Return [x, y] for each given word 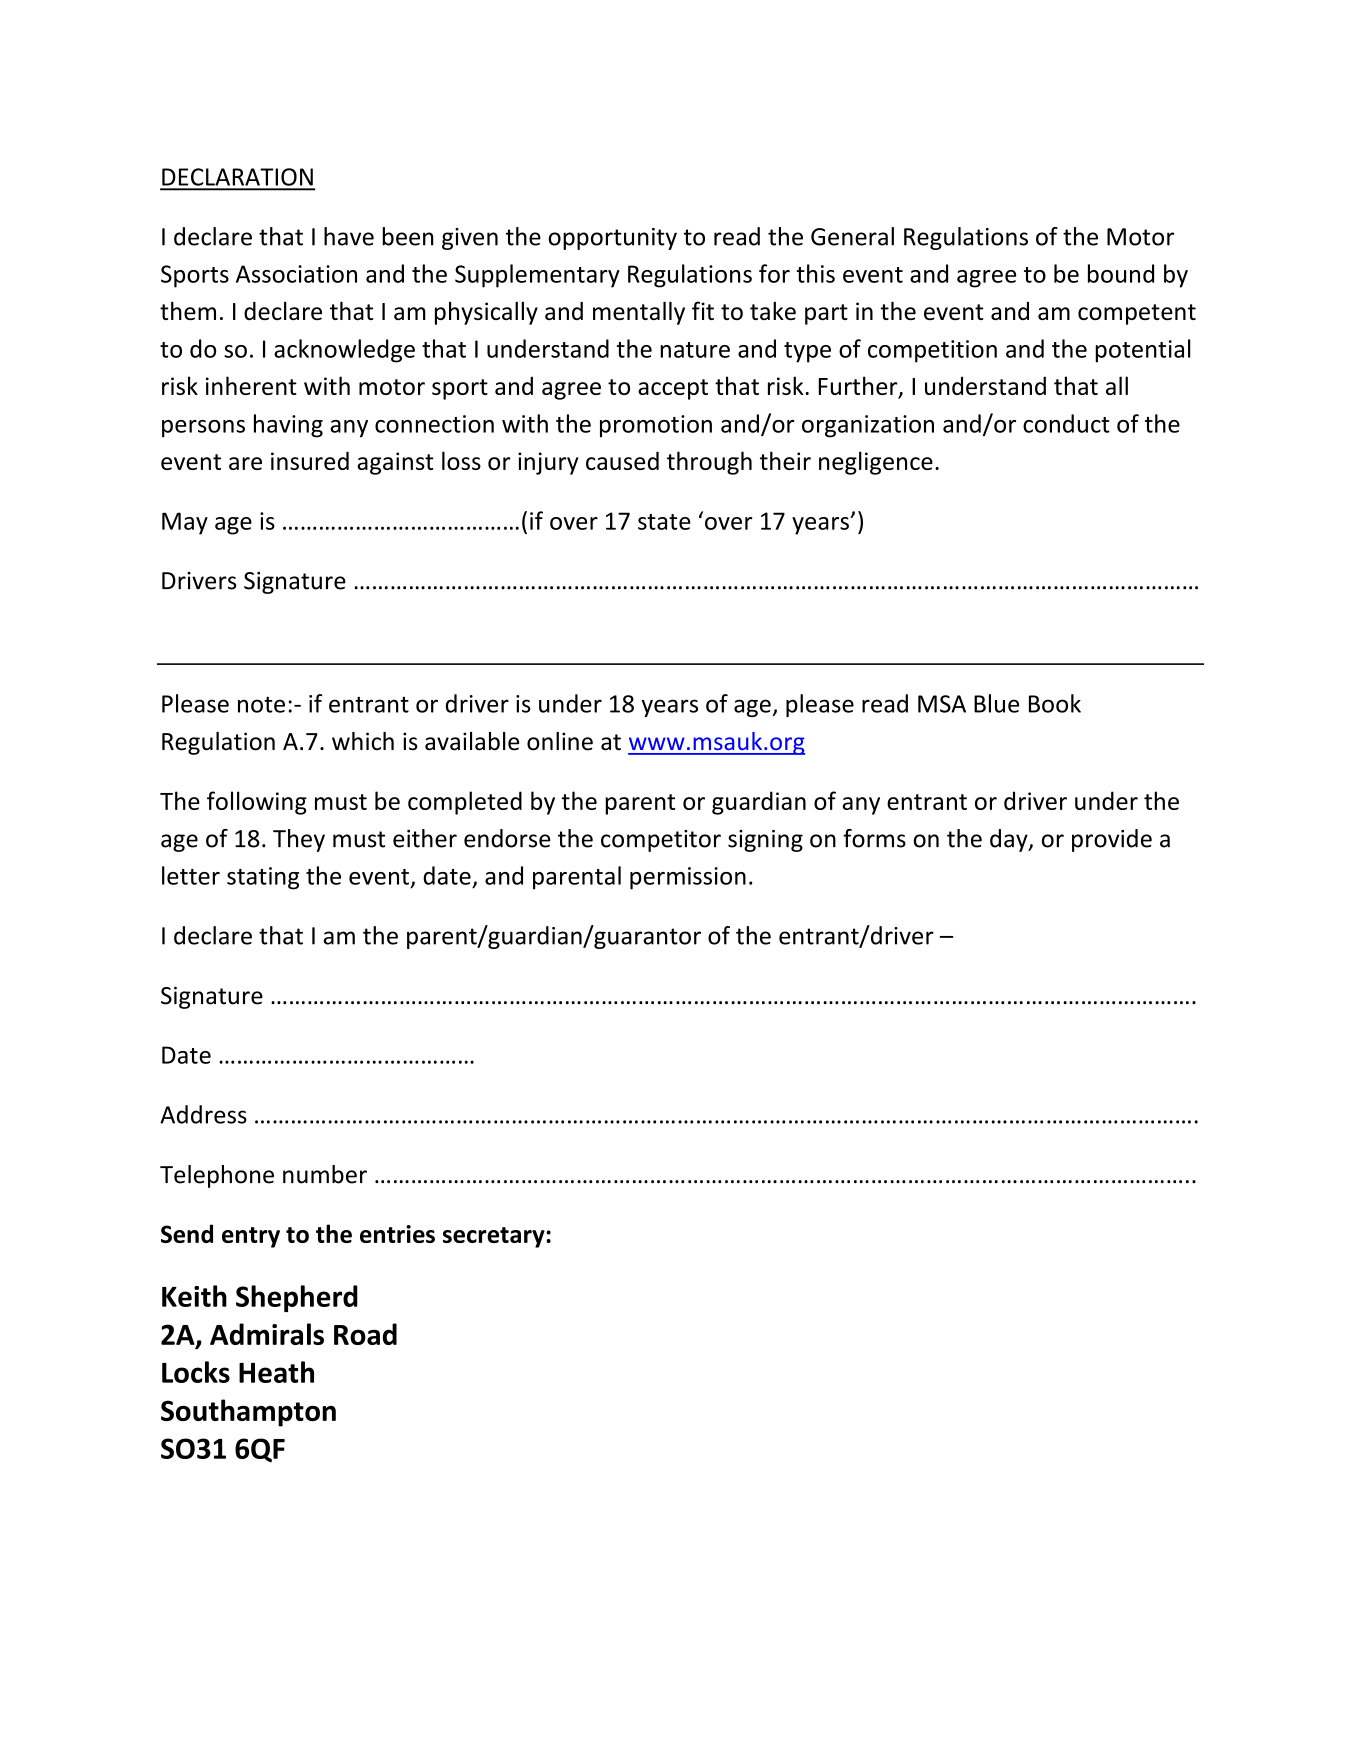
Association [296, 274]
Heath [276, 1372]
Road [365, 1334]
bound [1121, 273]
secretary [495, 1237]
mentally [639, 313]
